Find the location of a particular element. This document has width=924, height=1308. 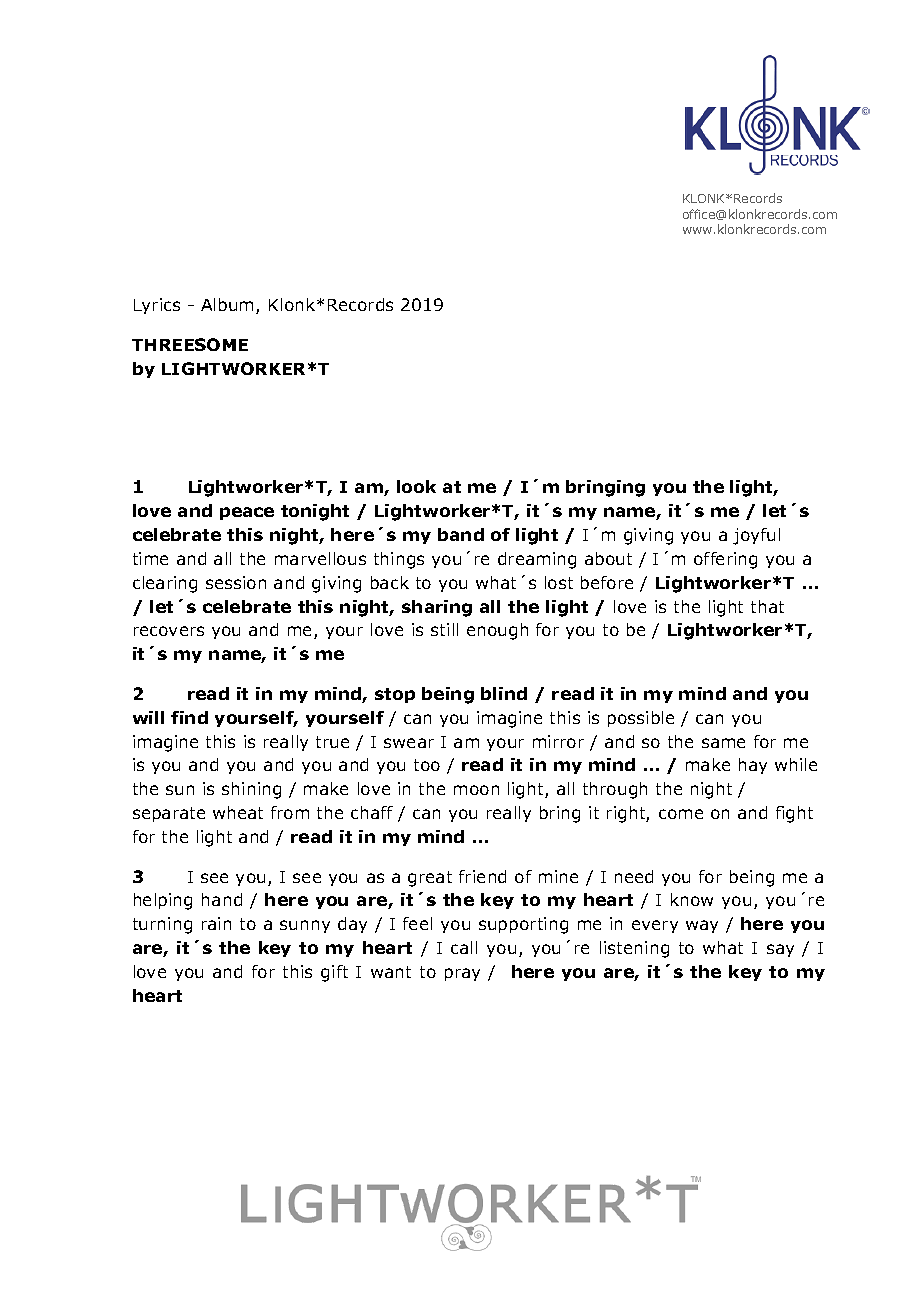

offering is located at coordinates (725, 560).
